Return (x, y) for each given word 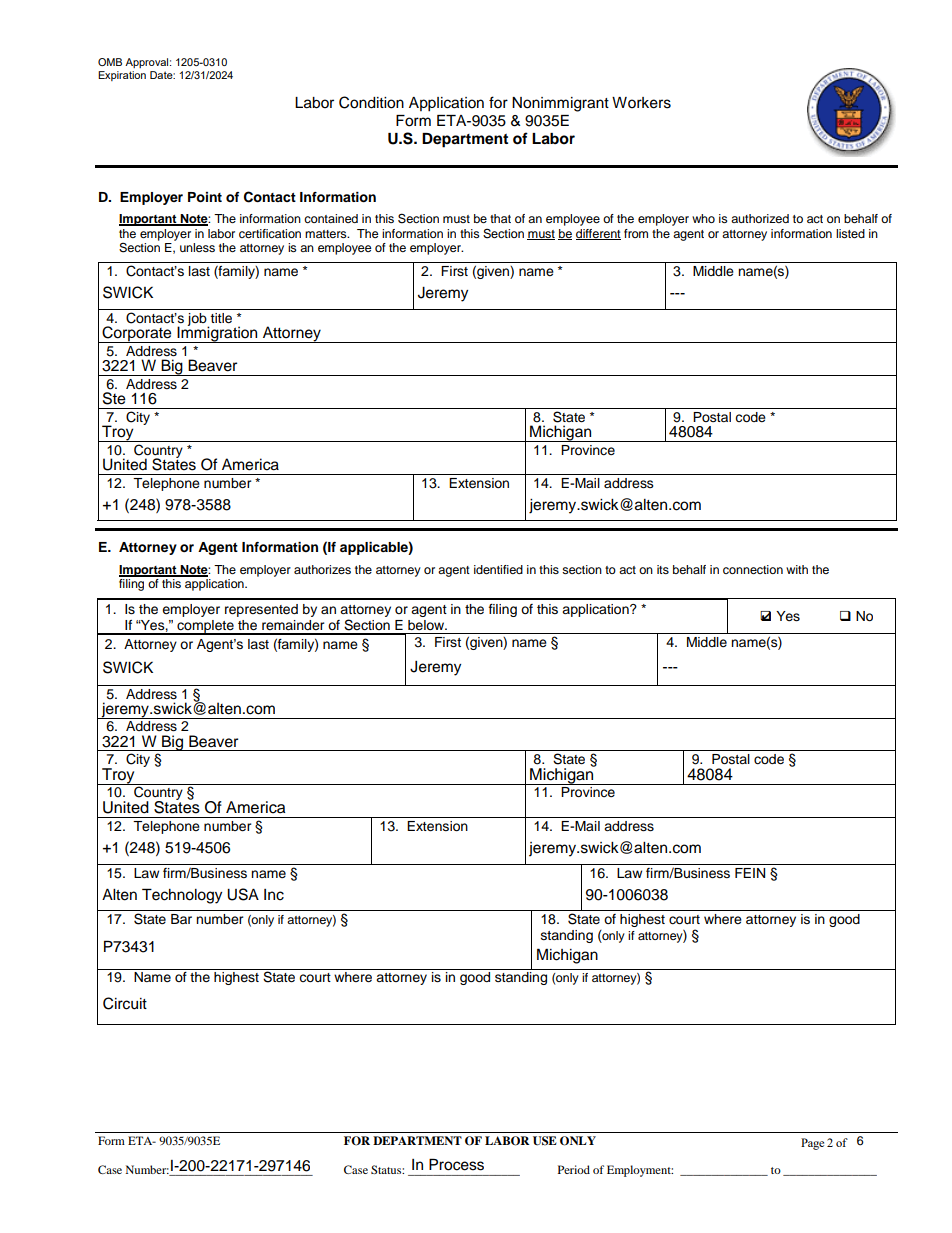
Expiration (122, 76)
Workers (641, 103)
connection (753, 569)
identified (498, 569)
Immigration (217, 334)
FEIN (750, 873)
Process (456, 1164)
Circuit (125, 1003)
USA (243, 894)
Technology (182, 896)
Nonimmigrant (560, 104)
